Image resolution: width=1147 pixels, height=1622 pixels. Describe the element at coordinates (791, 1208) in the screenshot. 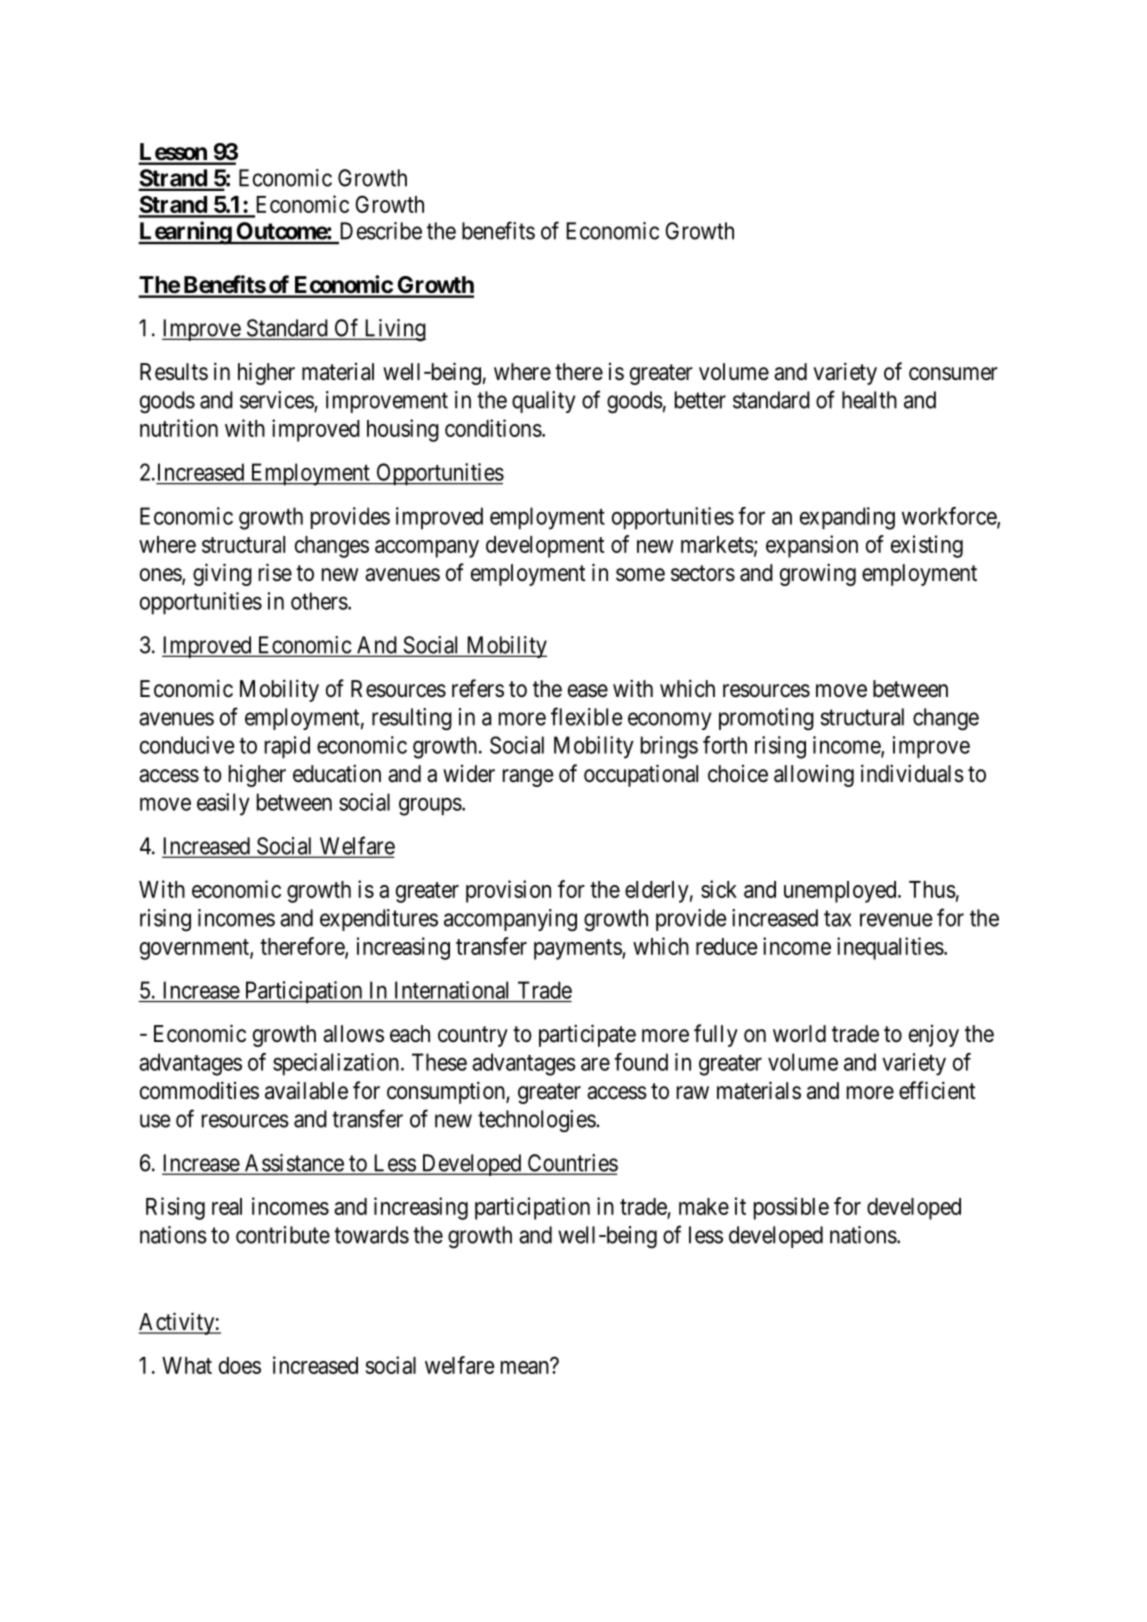

I see `possible` at that location.
